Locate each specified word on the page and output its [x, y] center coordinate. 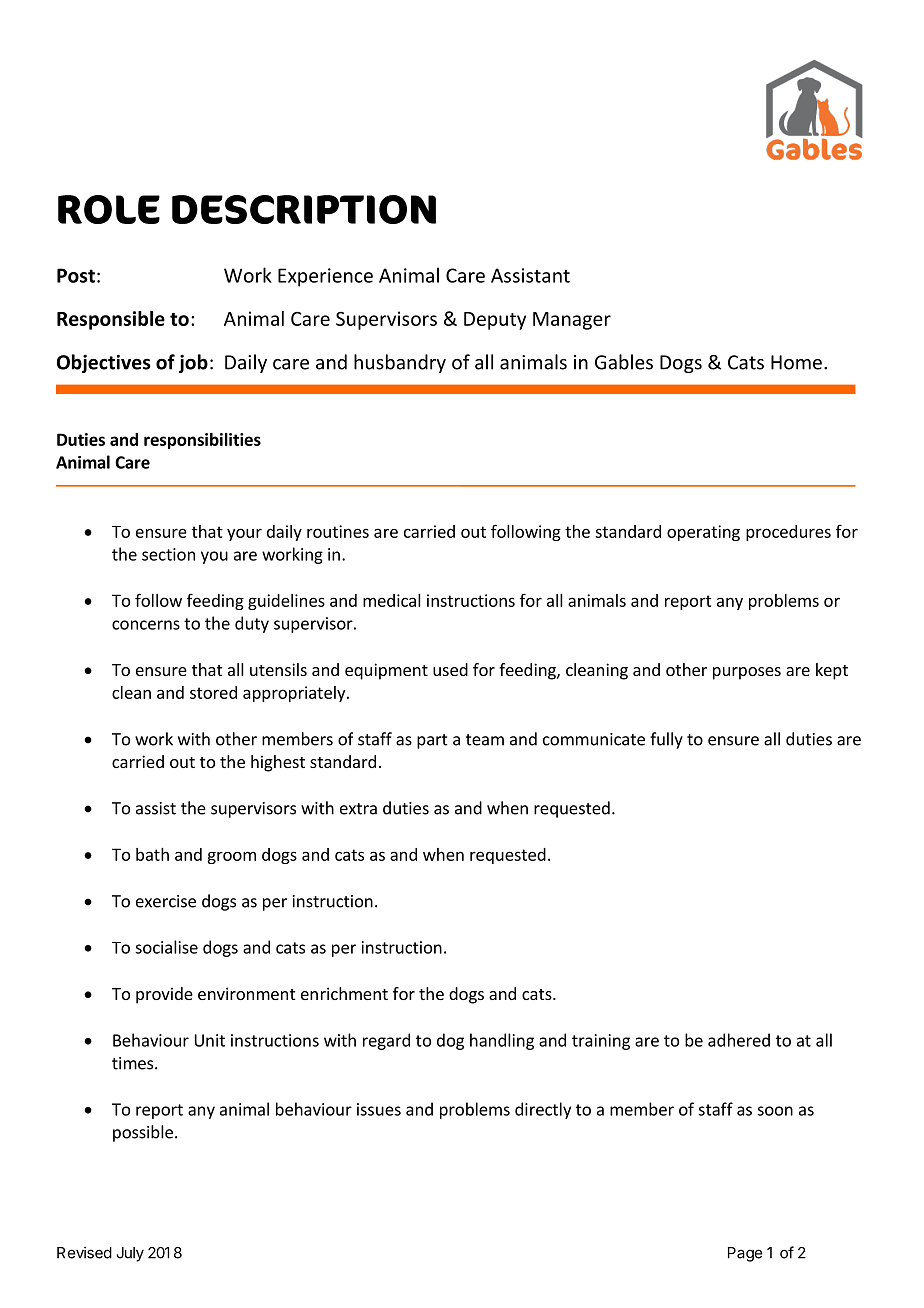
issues [379, 1109]
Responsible [111, 320]
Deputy [495, 321]
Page [745, 1254]
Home [796, 362]
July [130, 1254]
